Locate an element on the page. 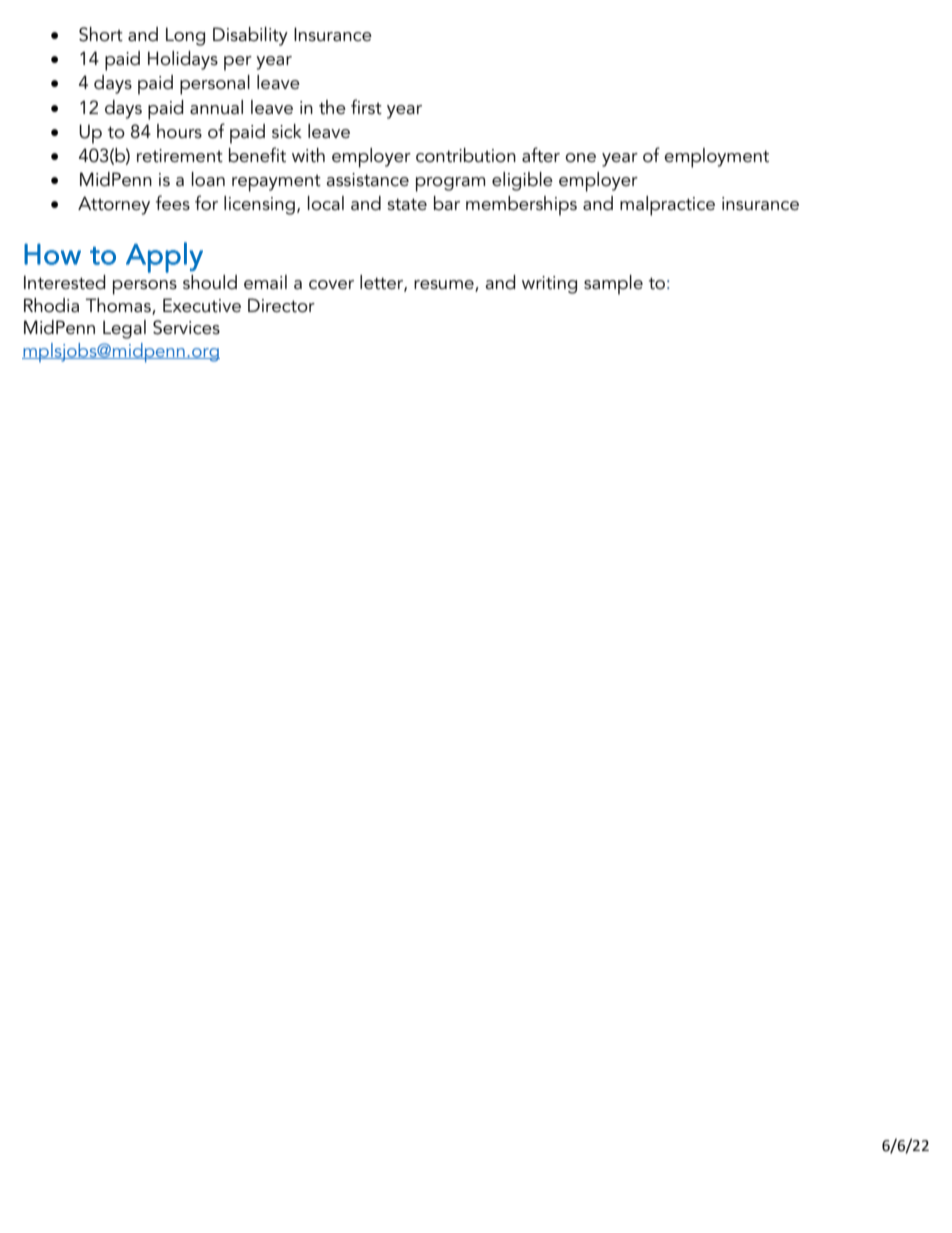 This page has width=952, height=1233. Short is located at coordinates (101, 34).
